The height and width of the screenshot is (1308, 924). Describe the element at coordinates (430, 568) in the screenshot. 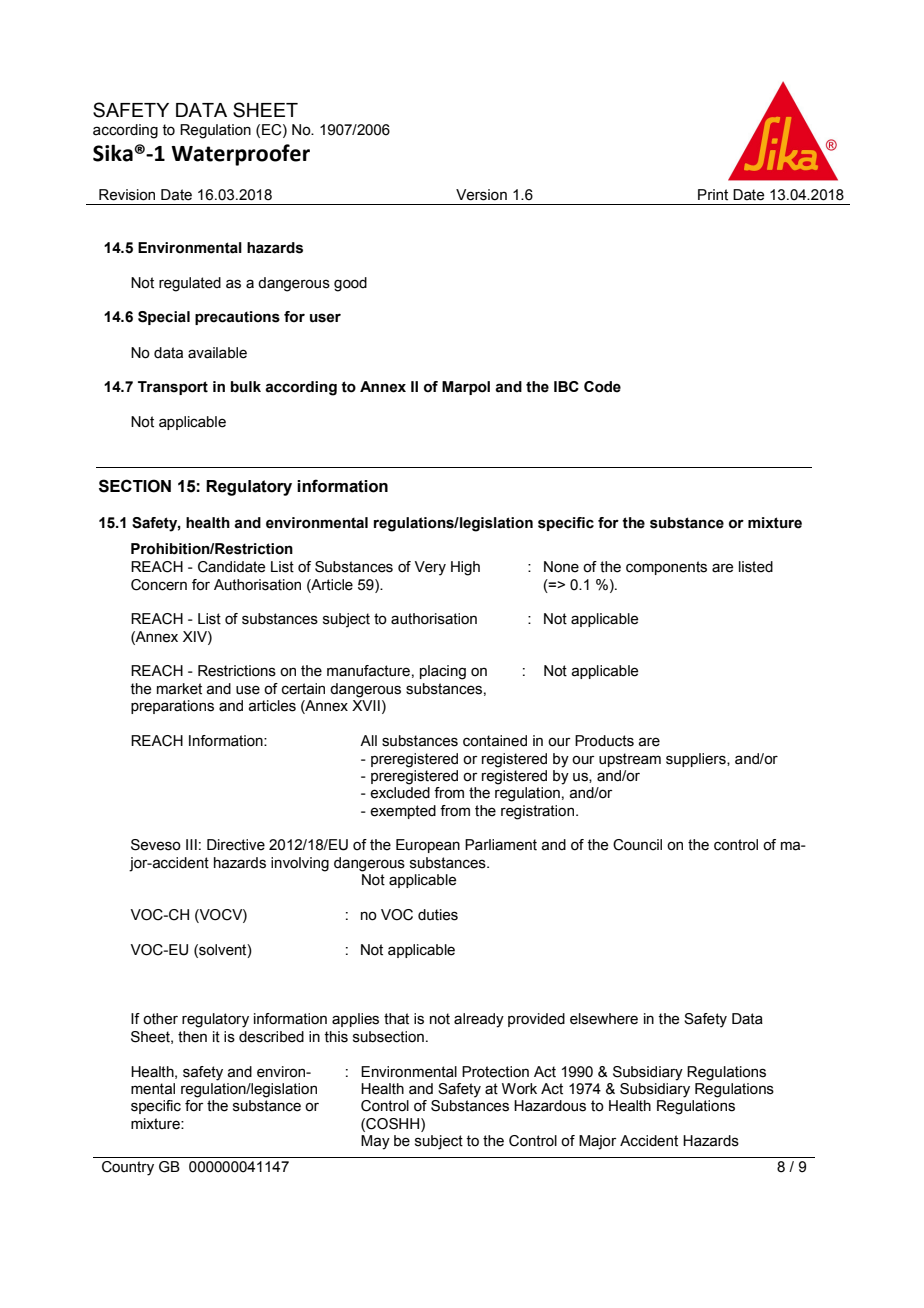

I see `Very` at that location.
